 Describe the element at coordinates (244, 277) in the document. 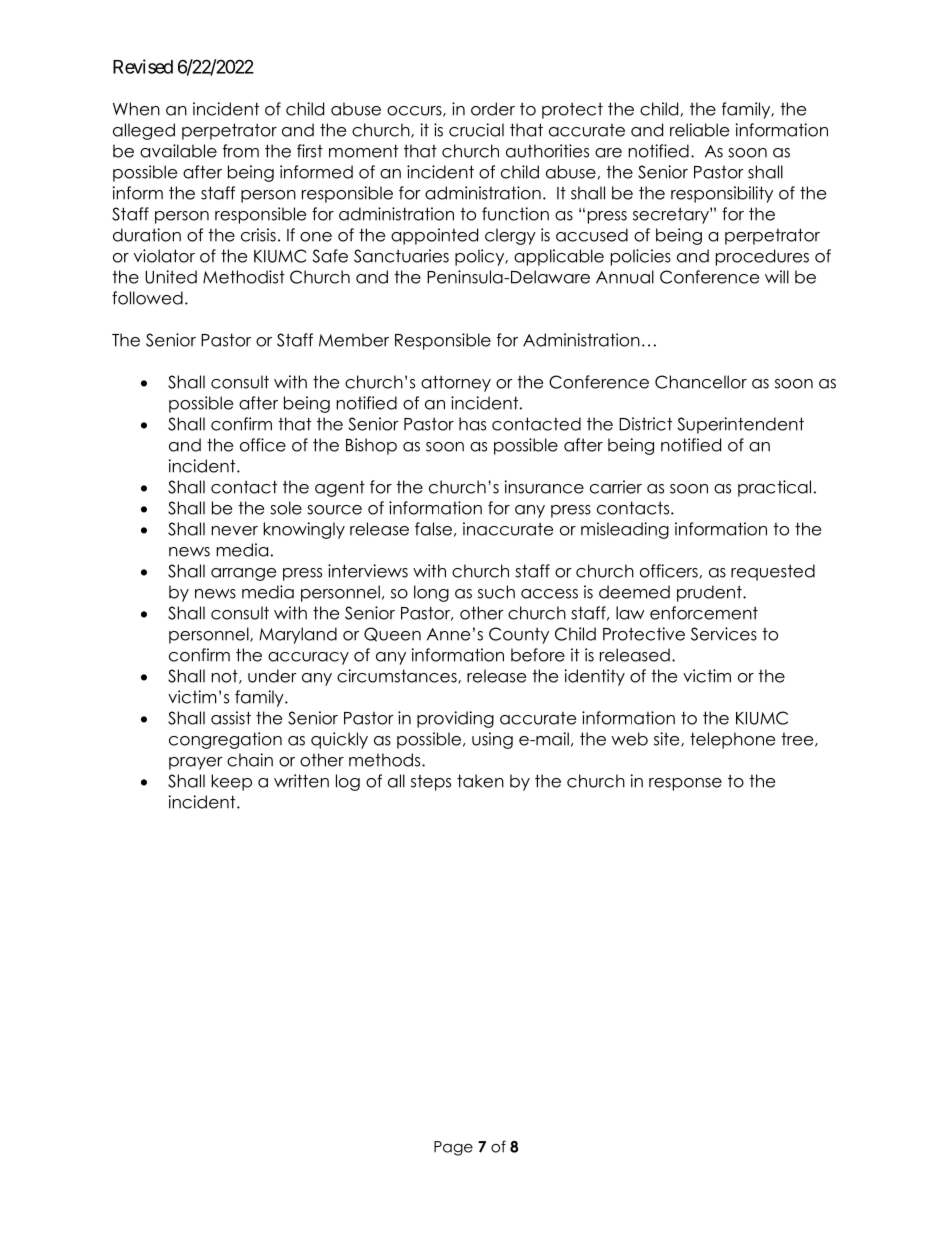

I see `Methodist` at that location.
